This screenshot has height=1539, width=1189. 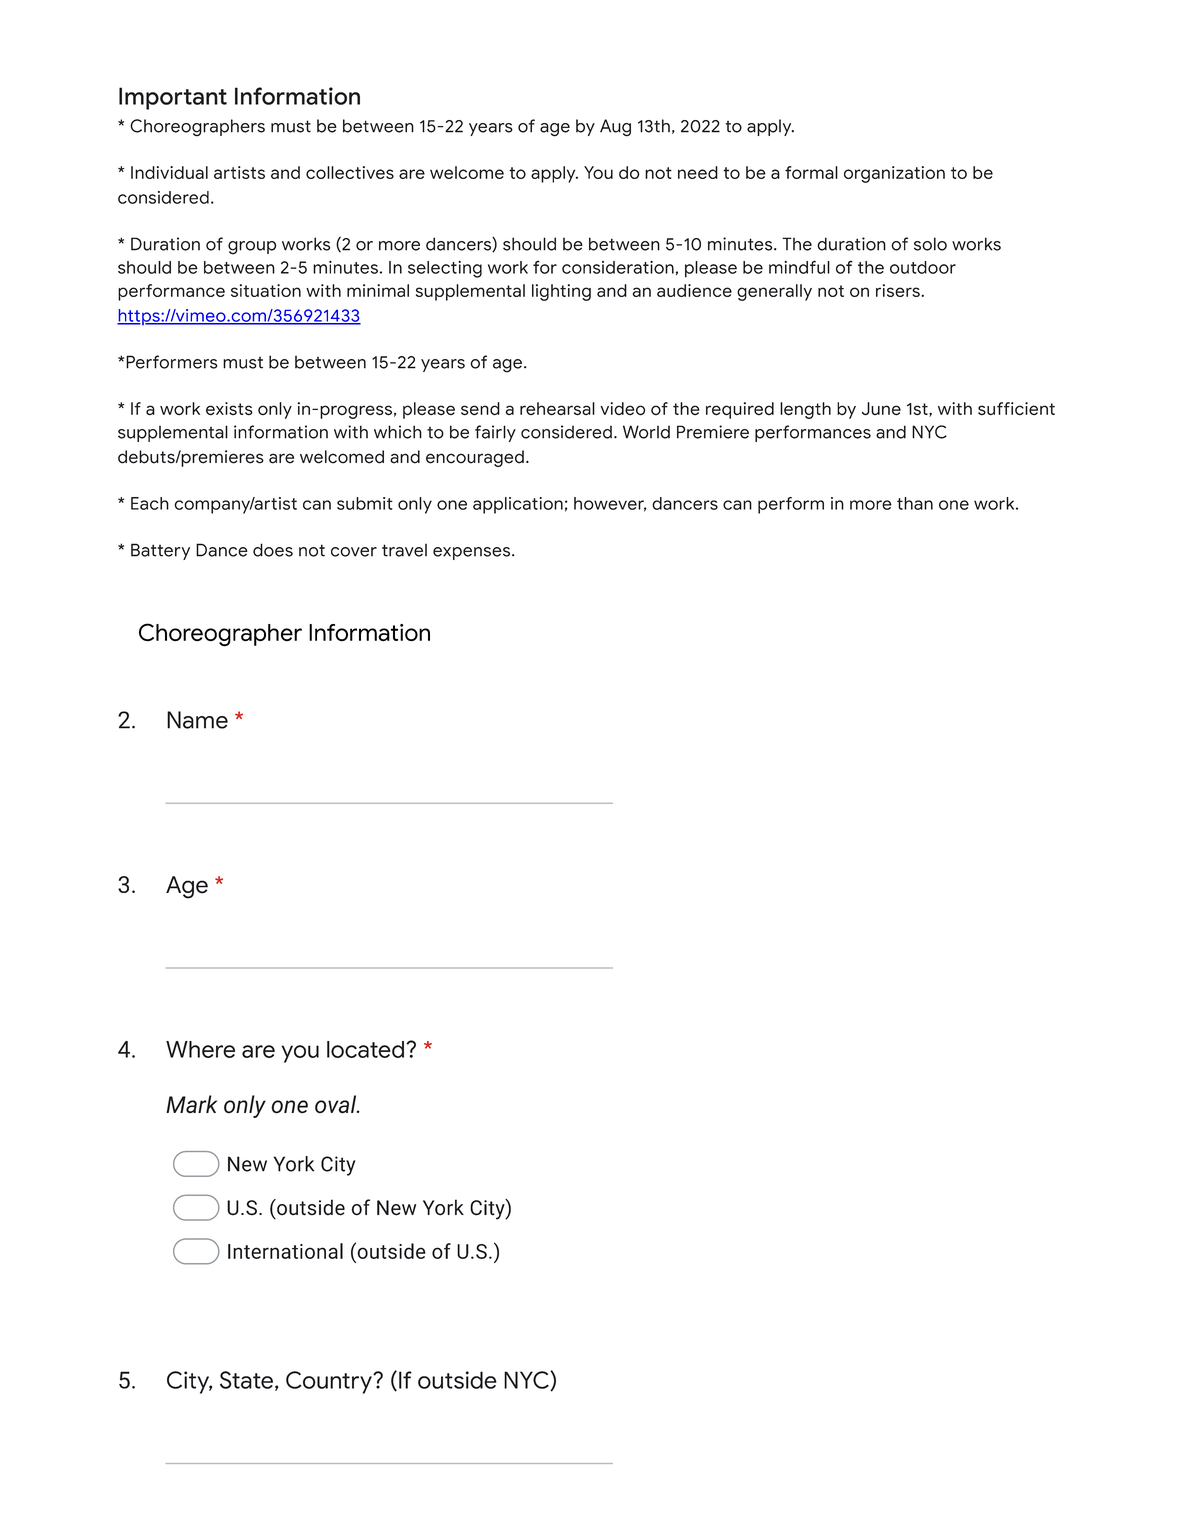 I want to click on Name, so click(x=197, y=720).
